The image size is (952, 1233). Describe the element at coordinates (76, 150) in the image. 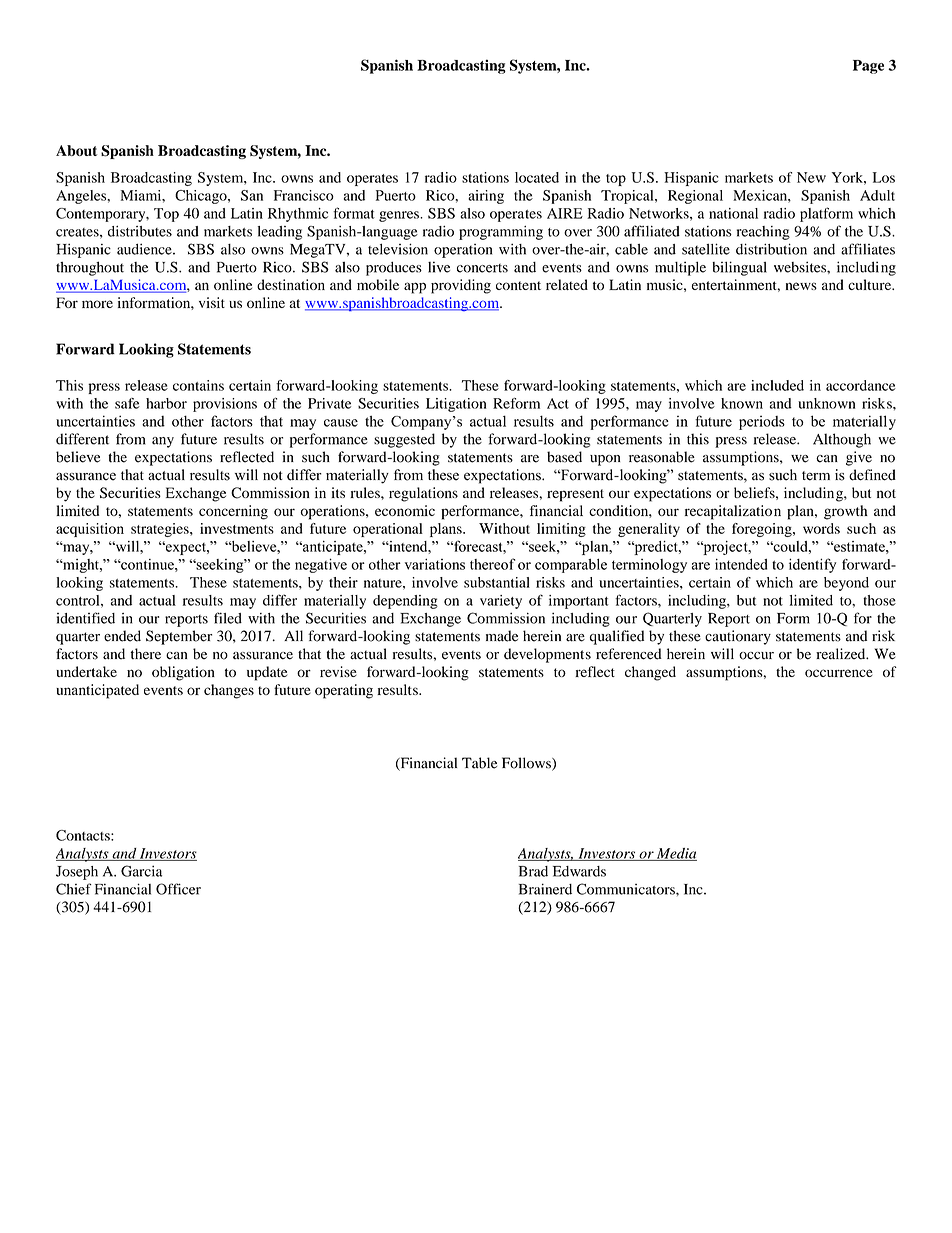

I see `About` at that location.
